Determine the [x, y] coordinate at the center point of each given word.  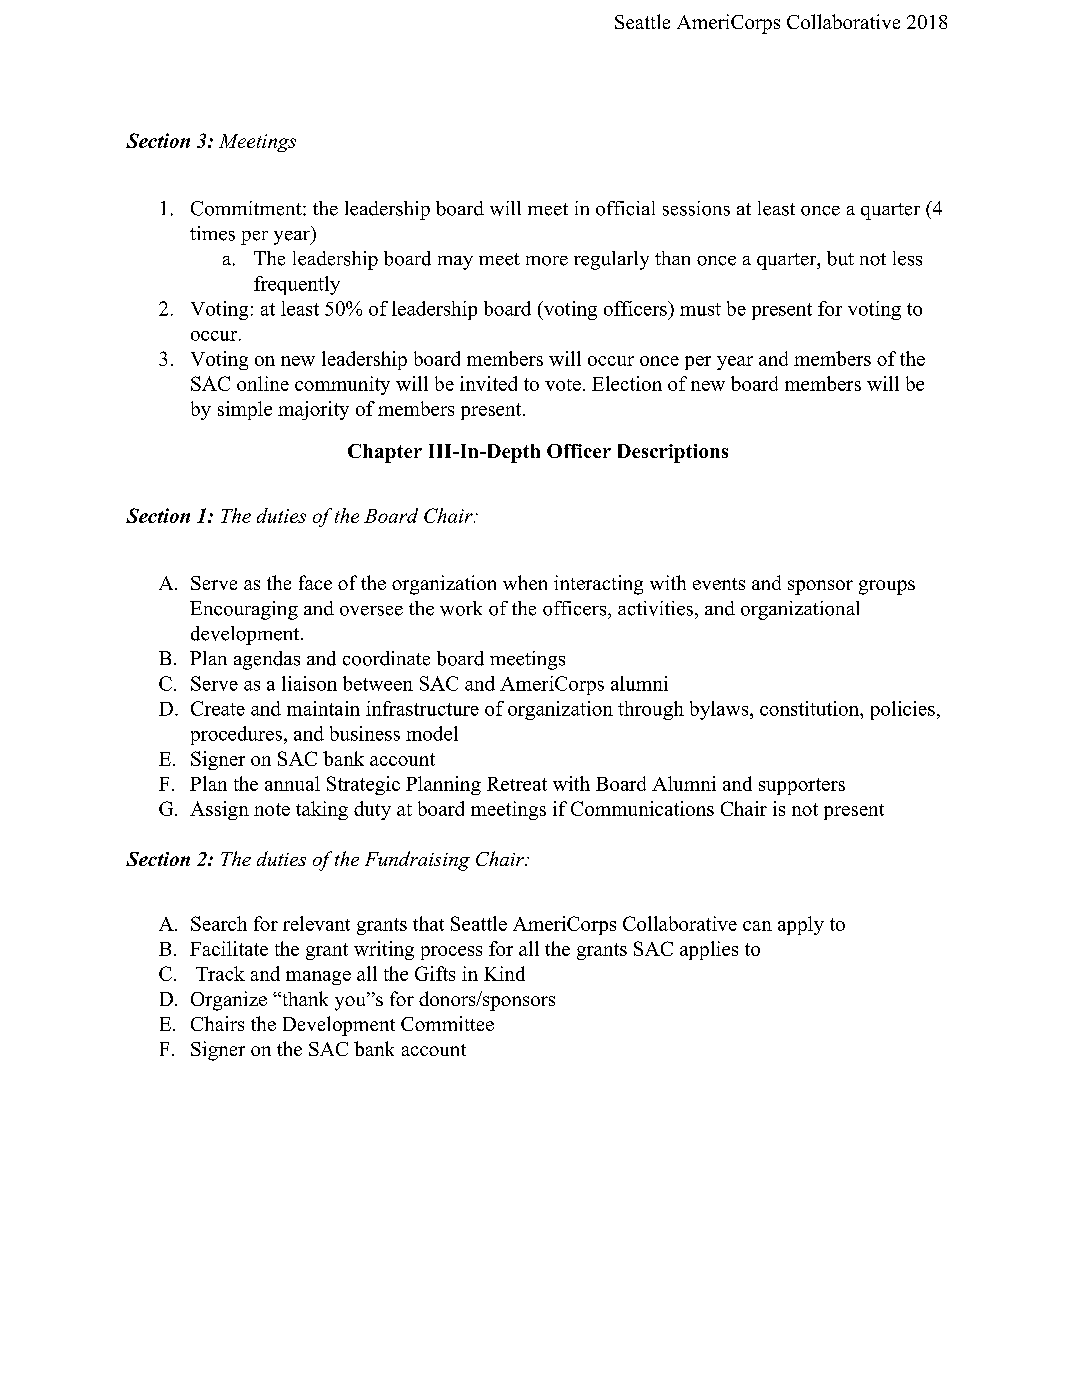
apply [801, 925]
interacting [598, 585]
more [547, 261]
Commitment [247, 208]
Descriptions [673, 453]
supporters [802, 786]
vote [563, 385]
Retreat [517, 784]
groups [887, 587]
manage [318, 978]
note [272, 809]
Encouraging [244, 610]
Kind [504, 973]
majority [313, 410]
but [840, 258]
